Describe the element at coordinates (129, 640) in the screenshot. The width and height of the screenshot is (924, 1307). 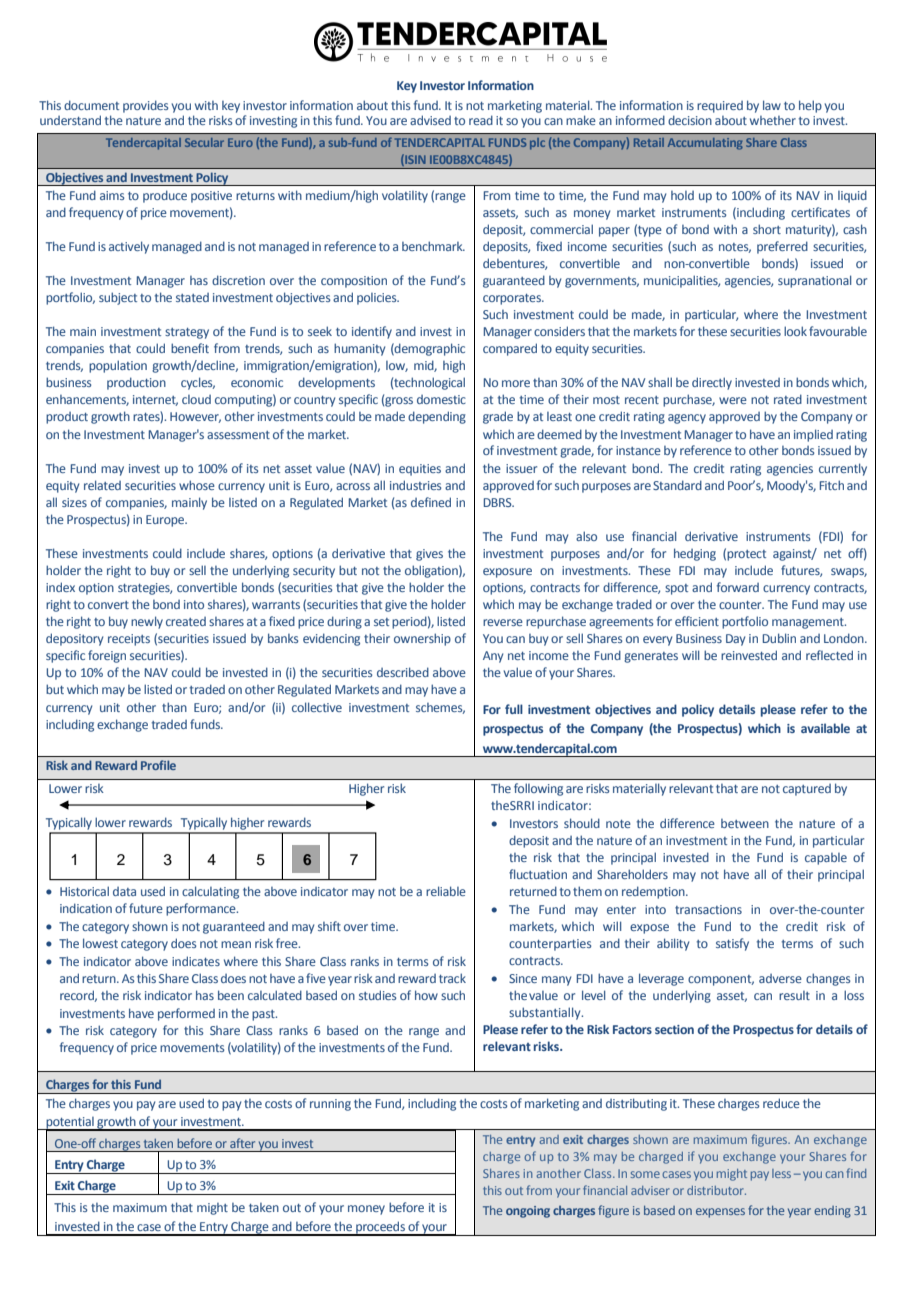
I see `receipts` at that location.
